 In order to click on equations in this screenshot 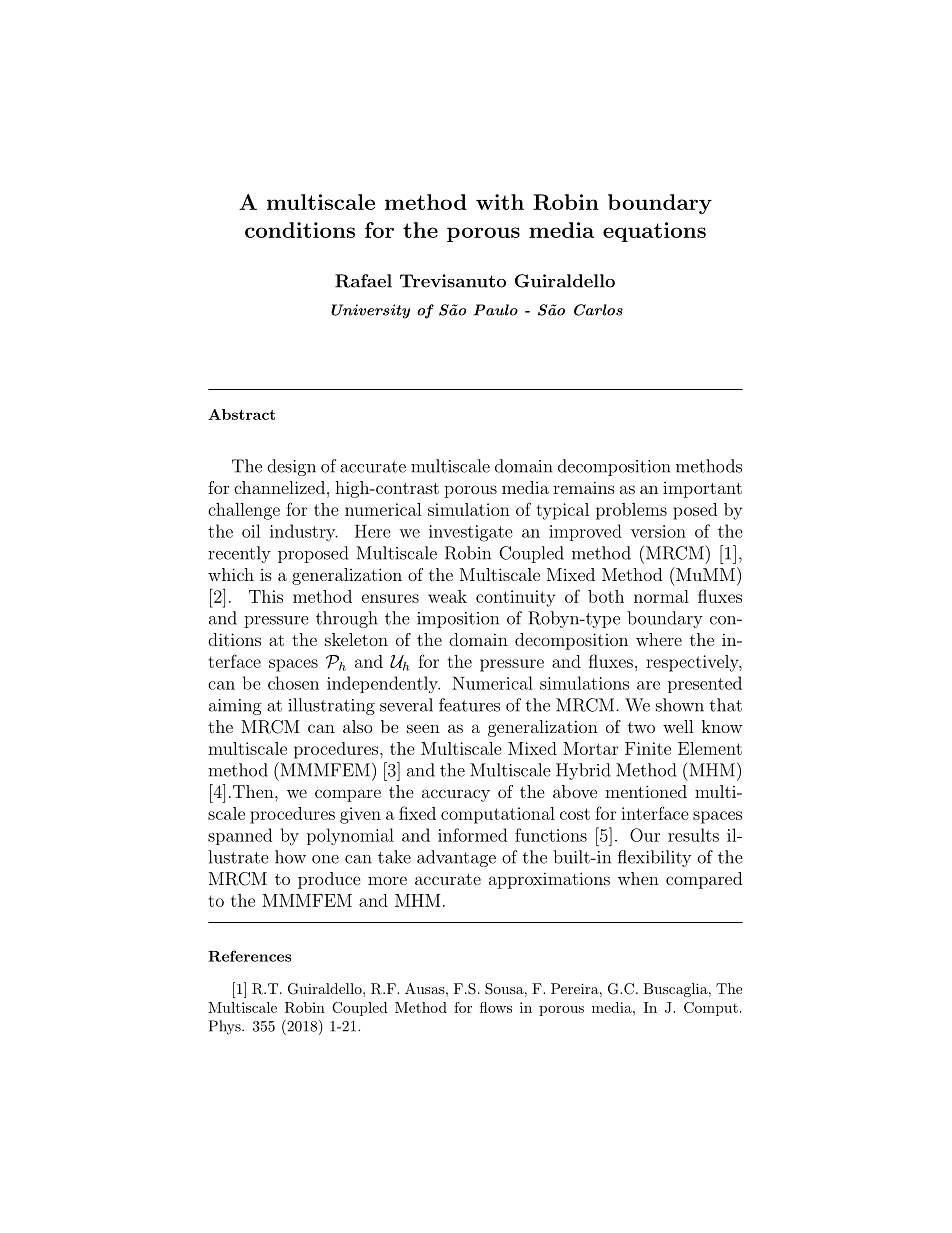, I will do `click(654, 232)`.
